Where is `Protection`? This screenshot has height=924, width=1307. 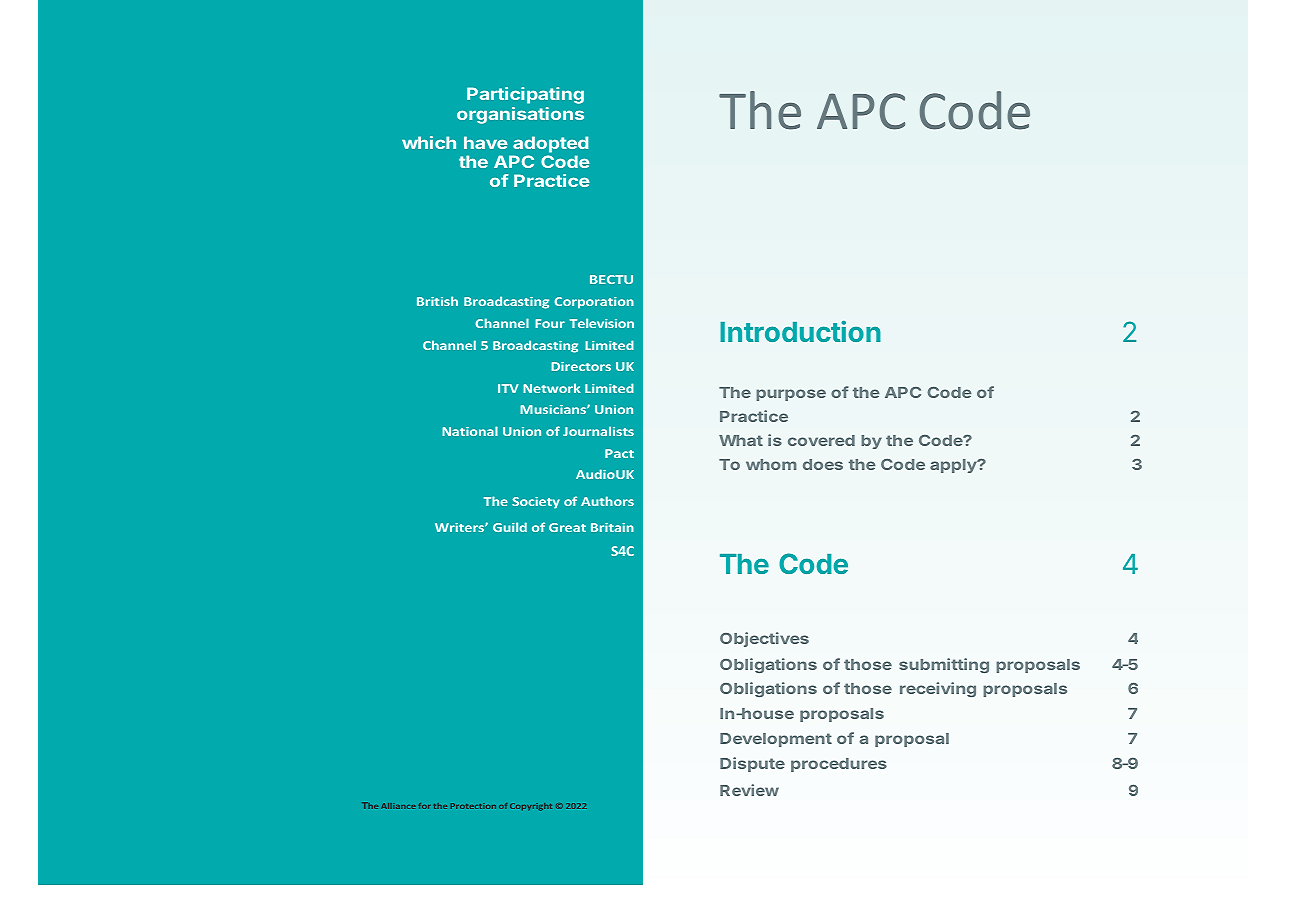 Protection is located at coordinates (473, 806).
